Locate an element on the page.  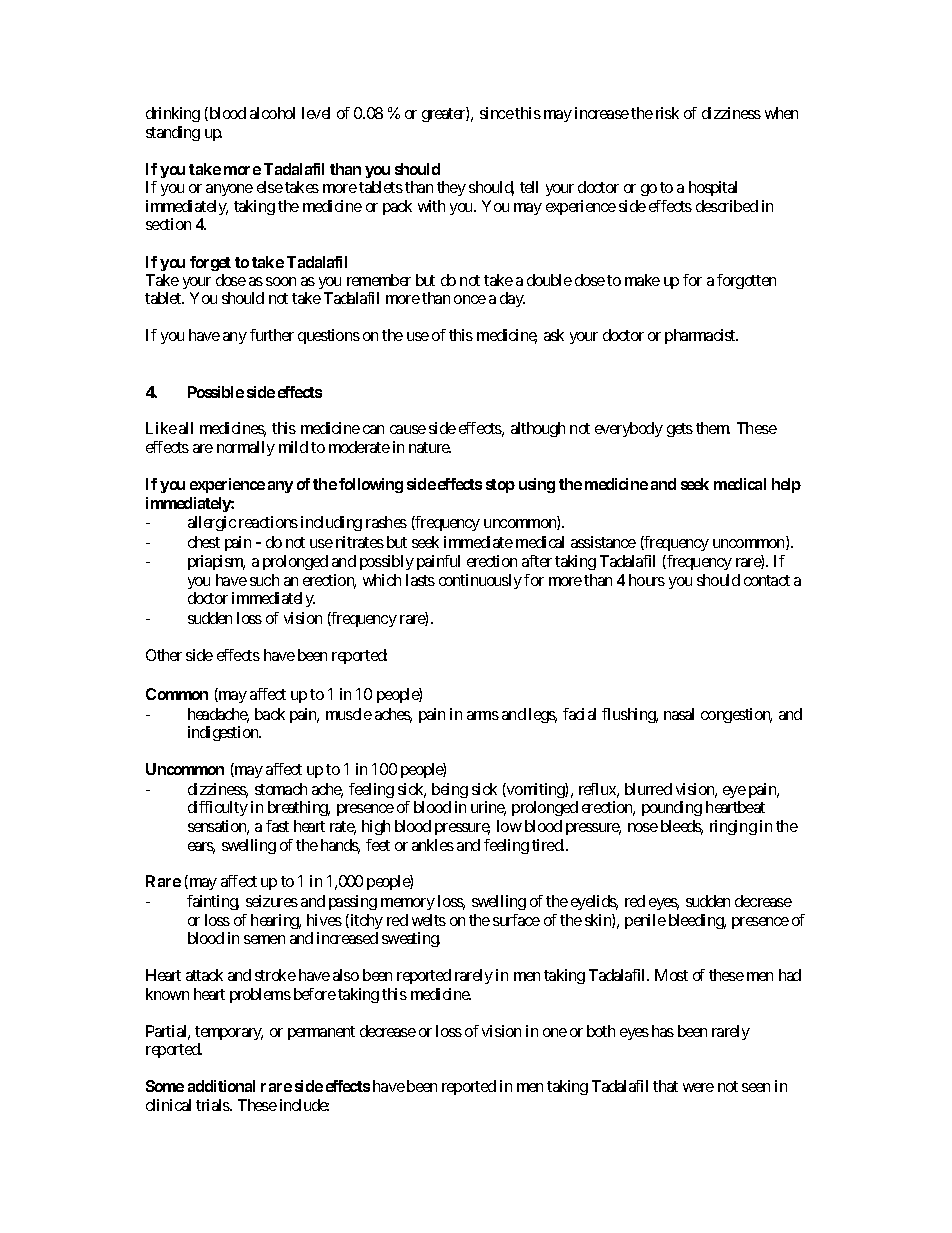
day is located at coordinates (512, 299).
